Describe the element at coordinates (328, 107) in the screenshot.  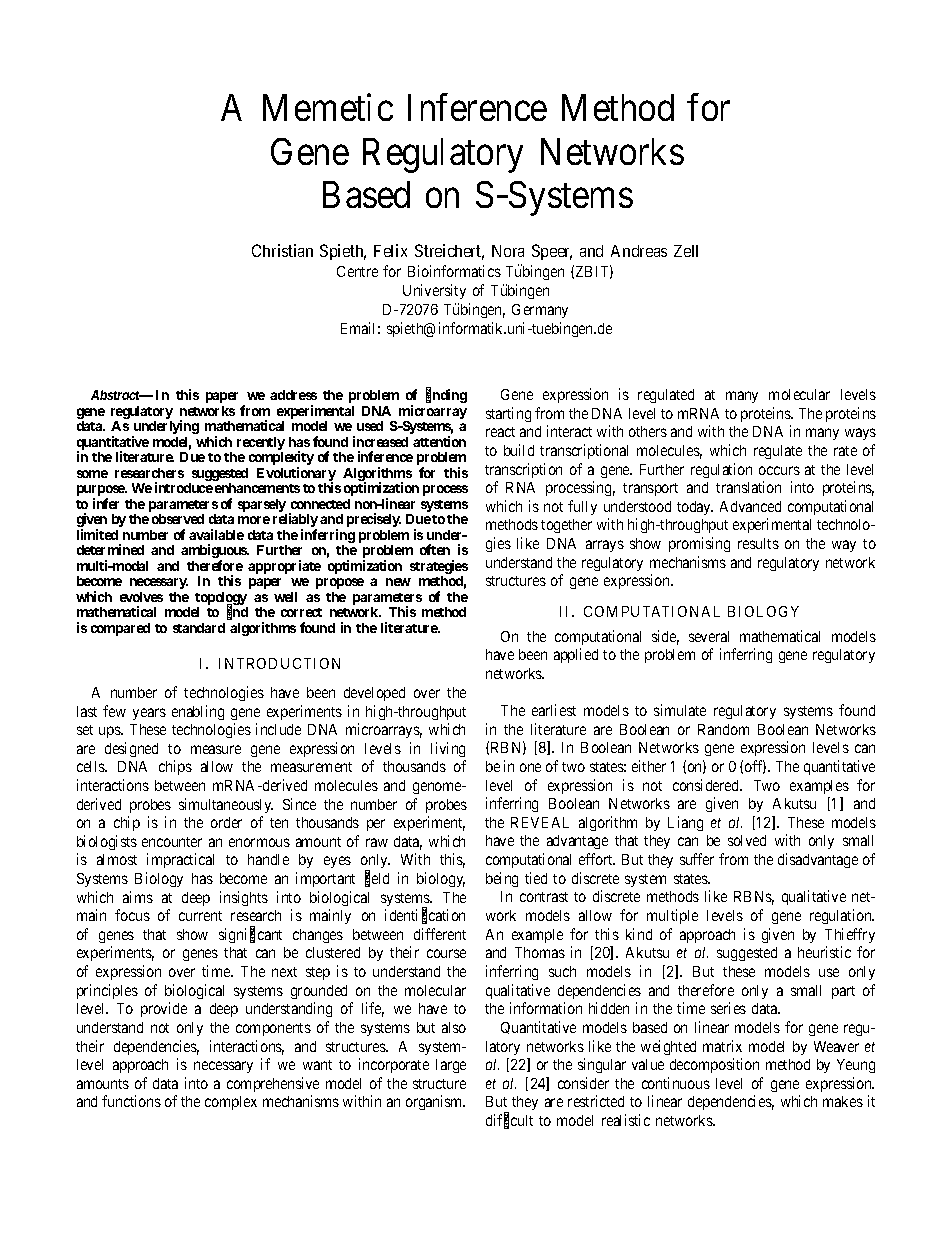
I see `Memetic` at that location.
